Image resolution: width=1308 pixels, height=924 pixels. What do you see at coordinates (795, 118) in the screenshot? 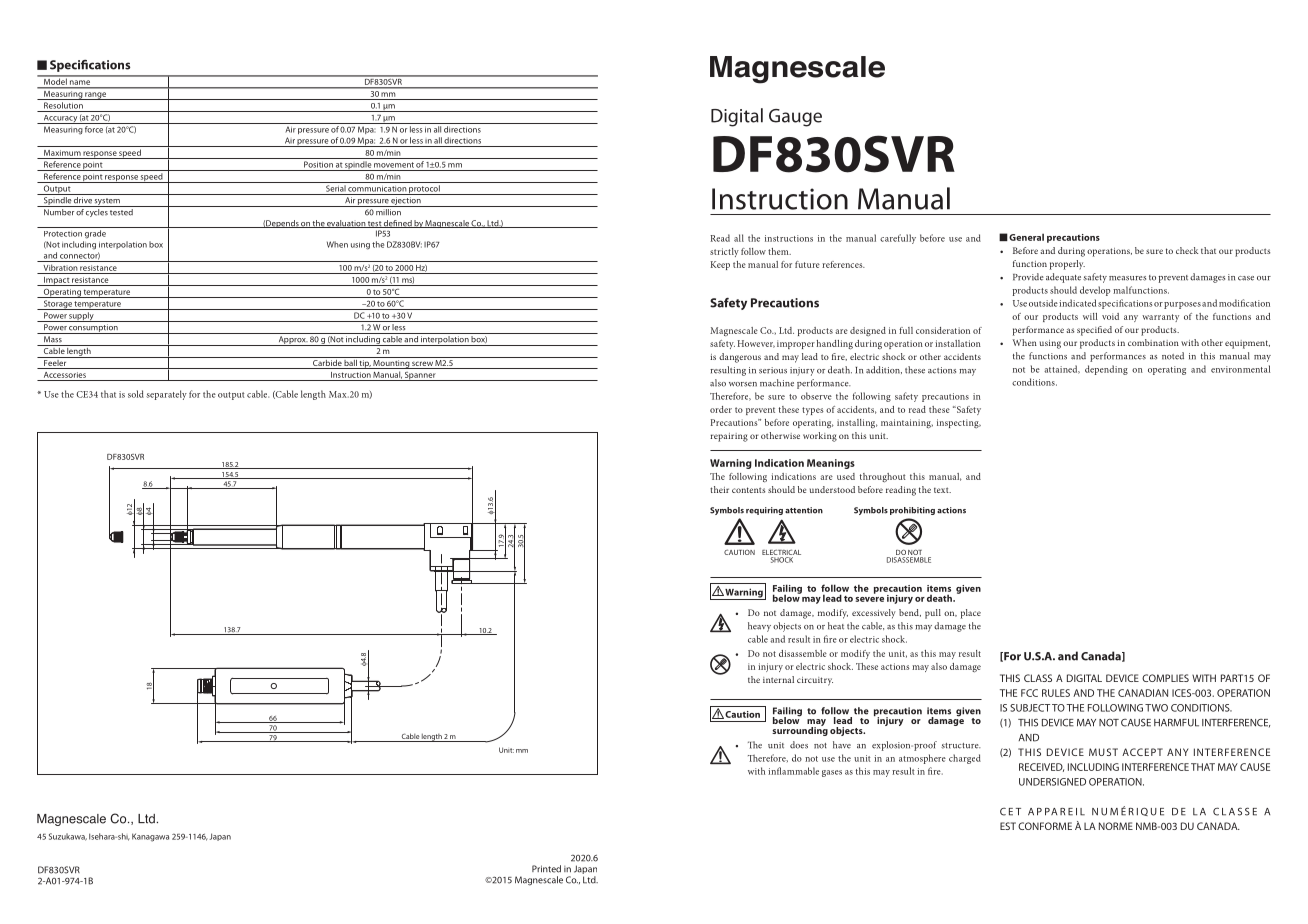
I see `Gauge` at bounding box center [795, 118].
